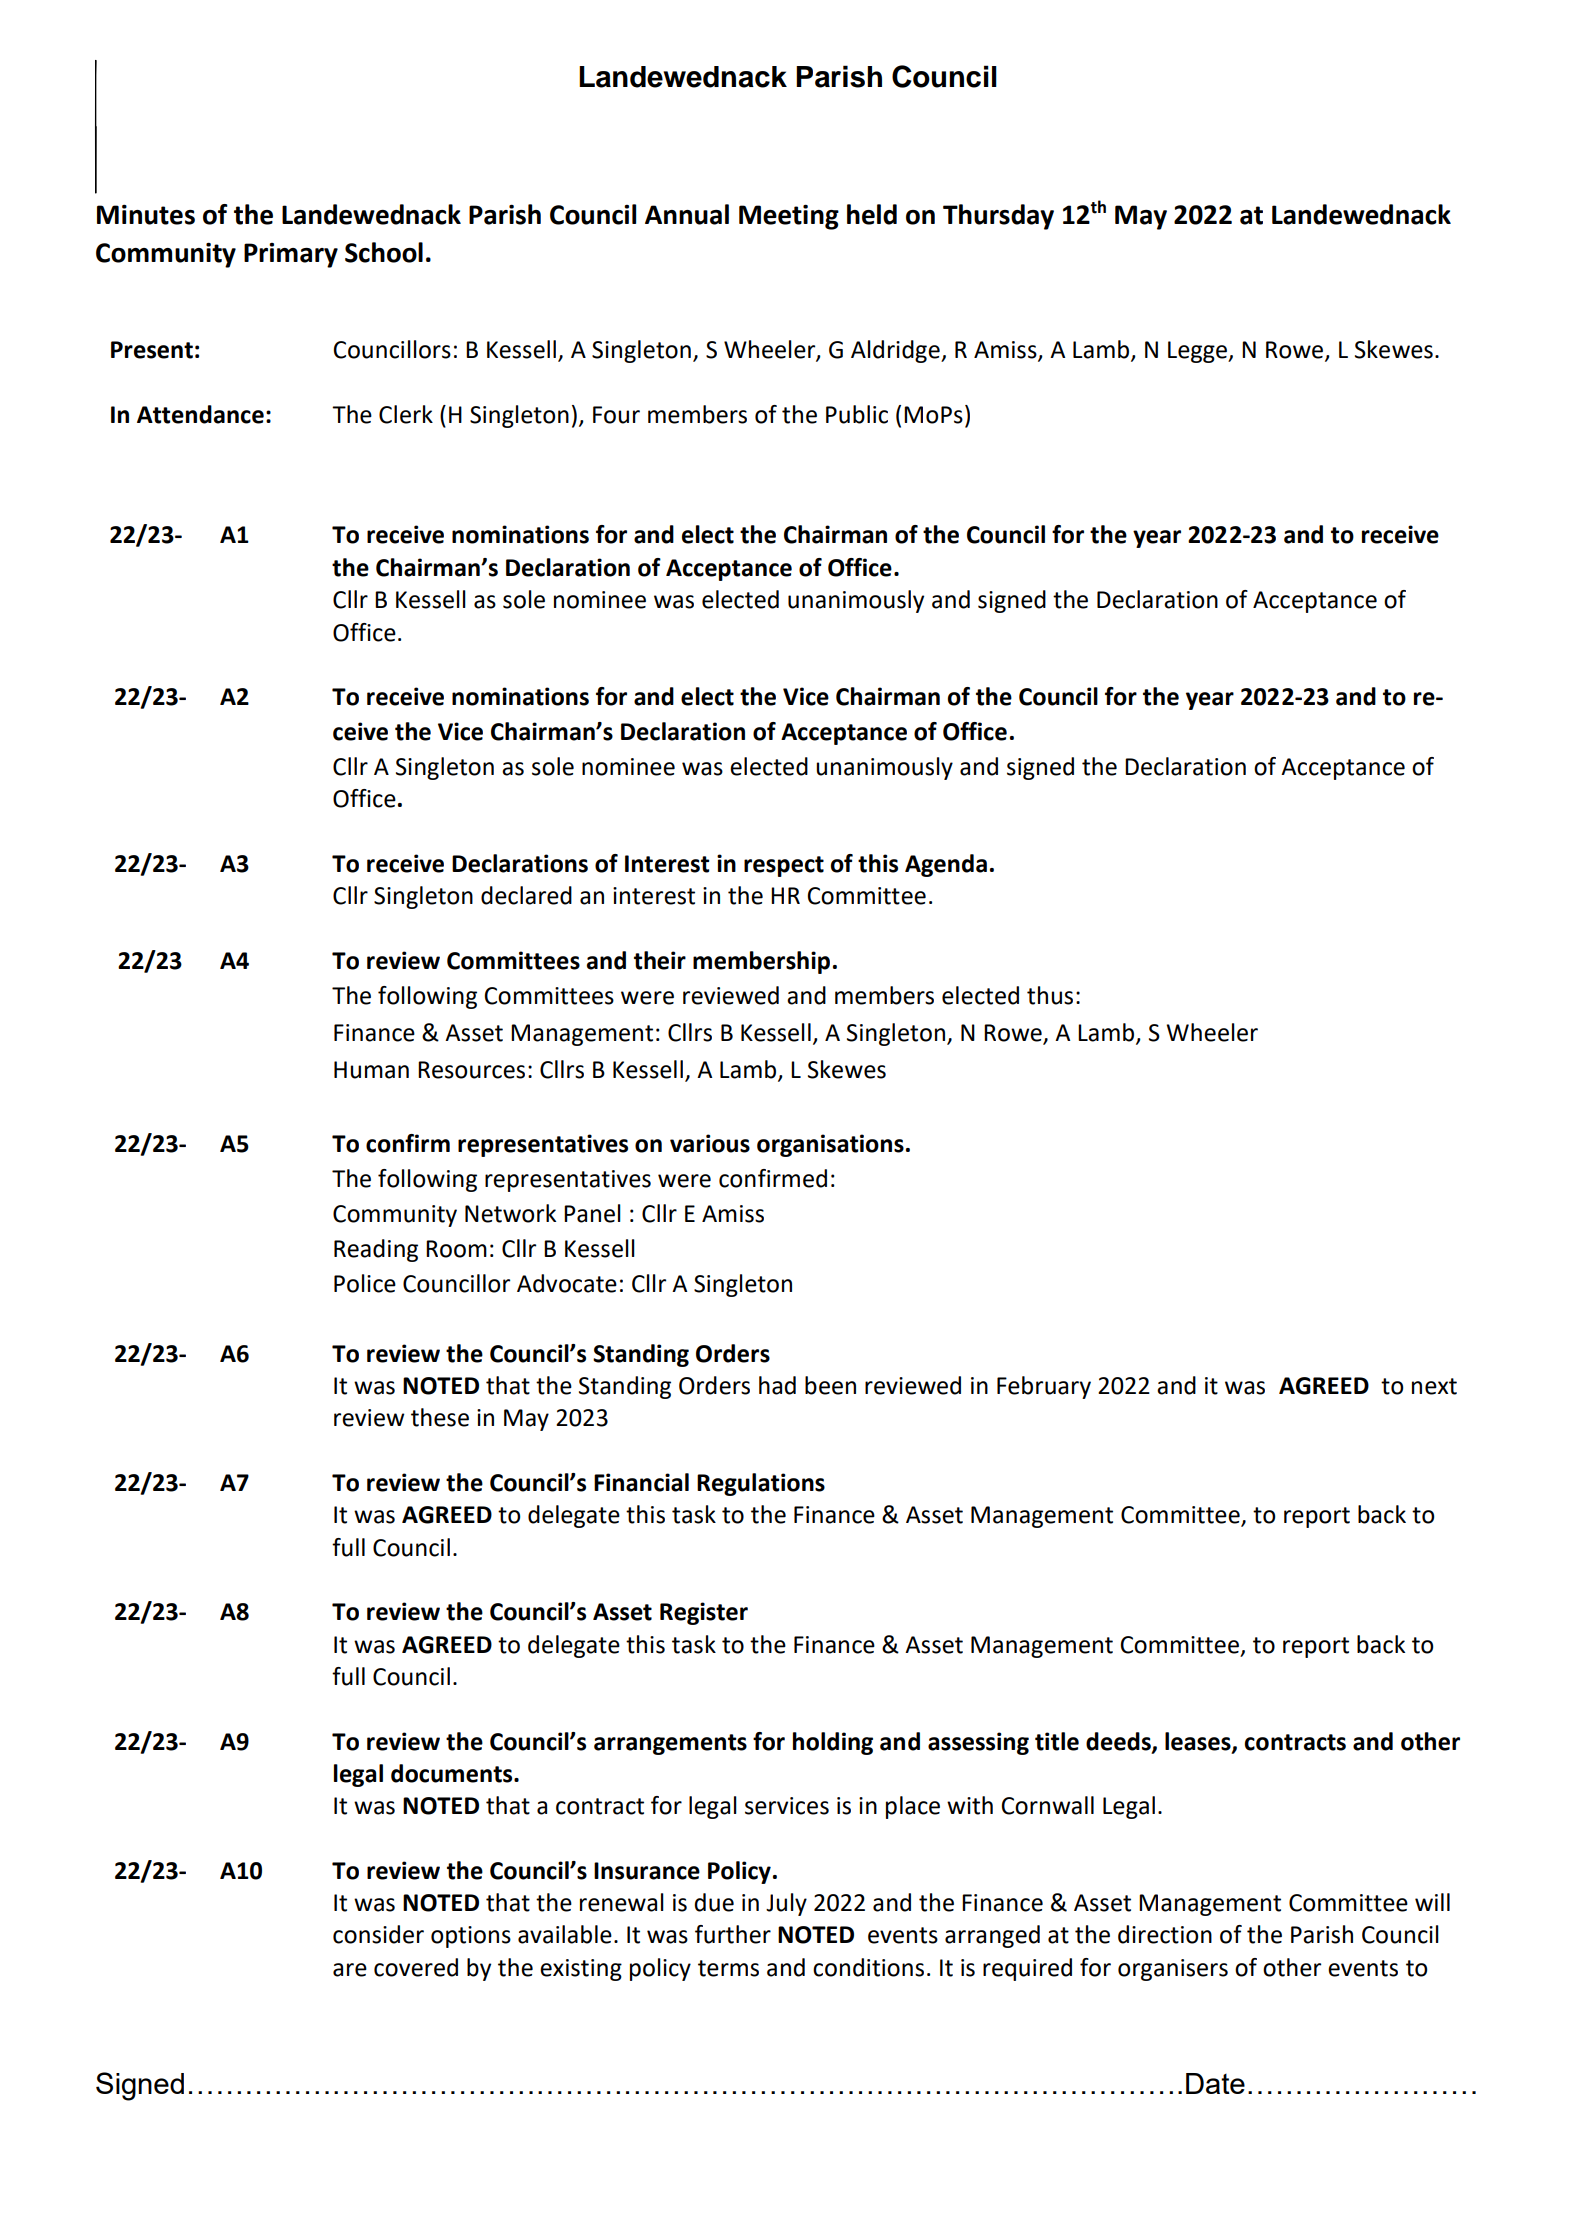  I want to click on had, so click(777, 1385).
